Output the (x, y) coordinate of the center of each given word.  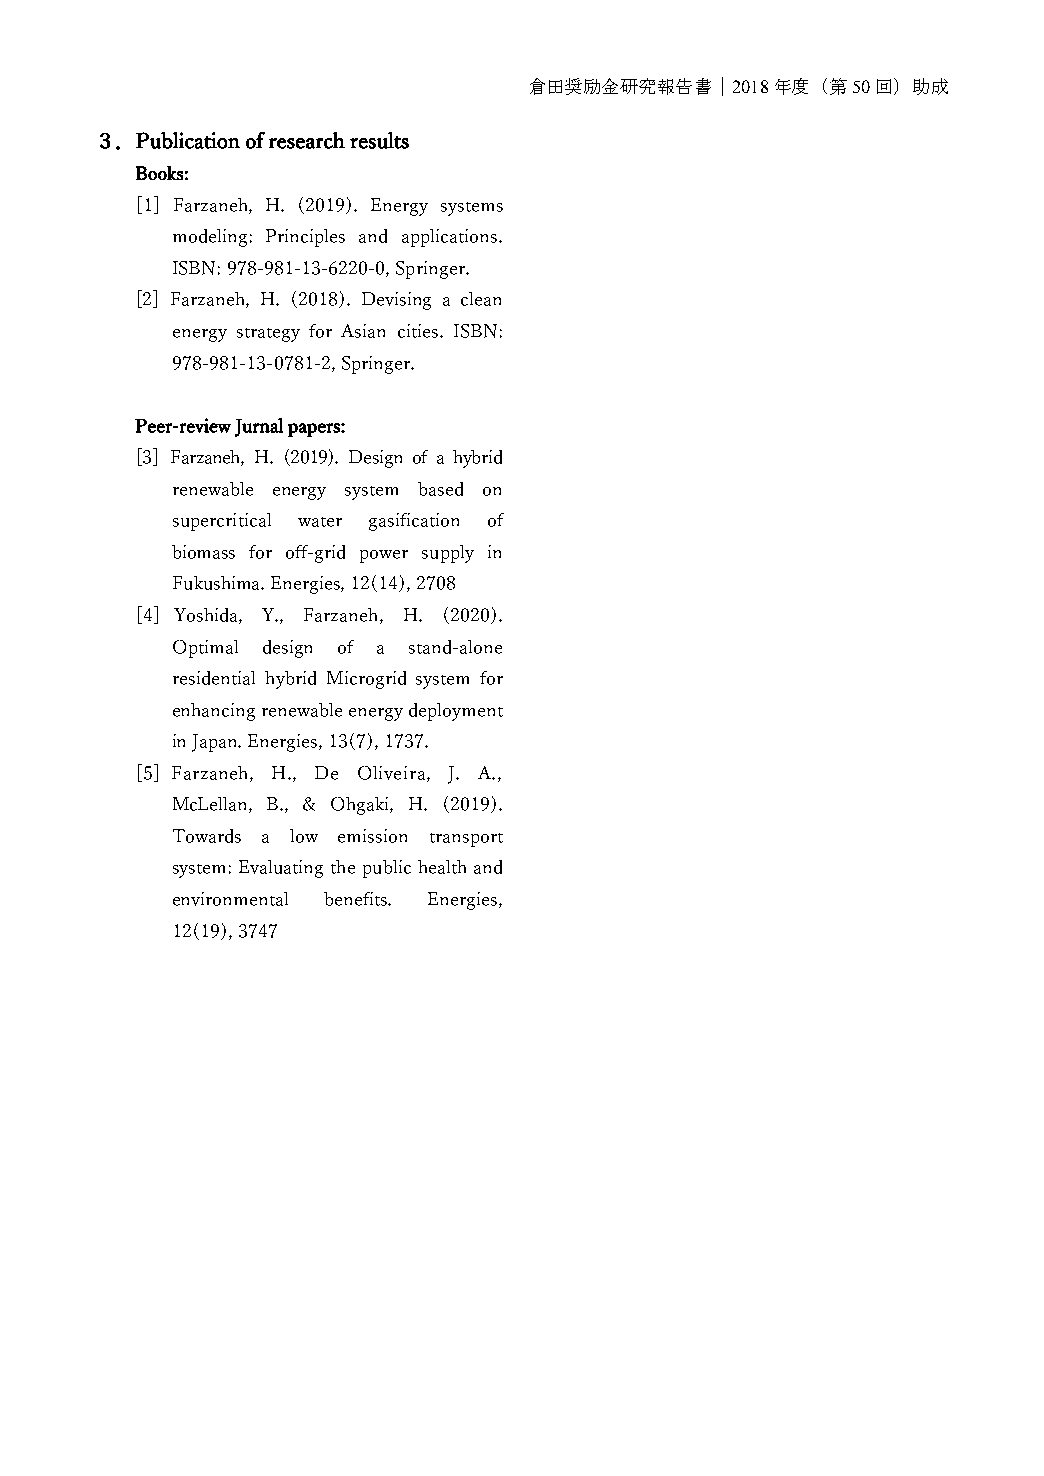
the (343, 867)
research (307, 140)
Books (159, 173)
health (442, 867)
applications (451, 238)
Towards (207, 836)
